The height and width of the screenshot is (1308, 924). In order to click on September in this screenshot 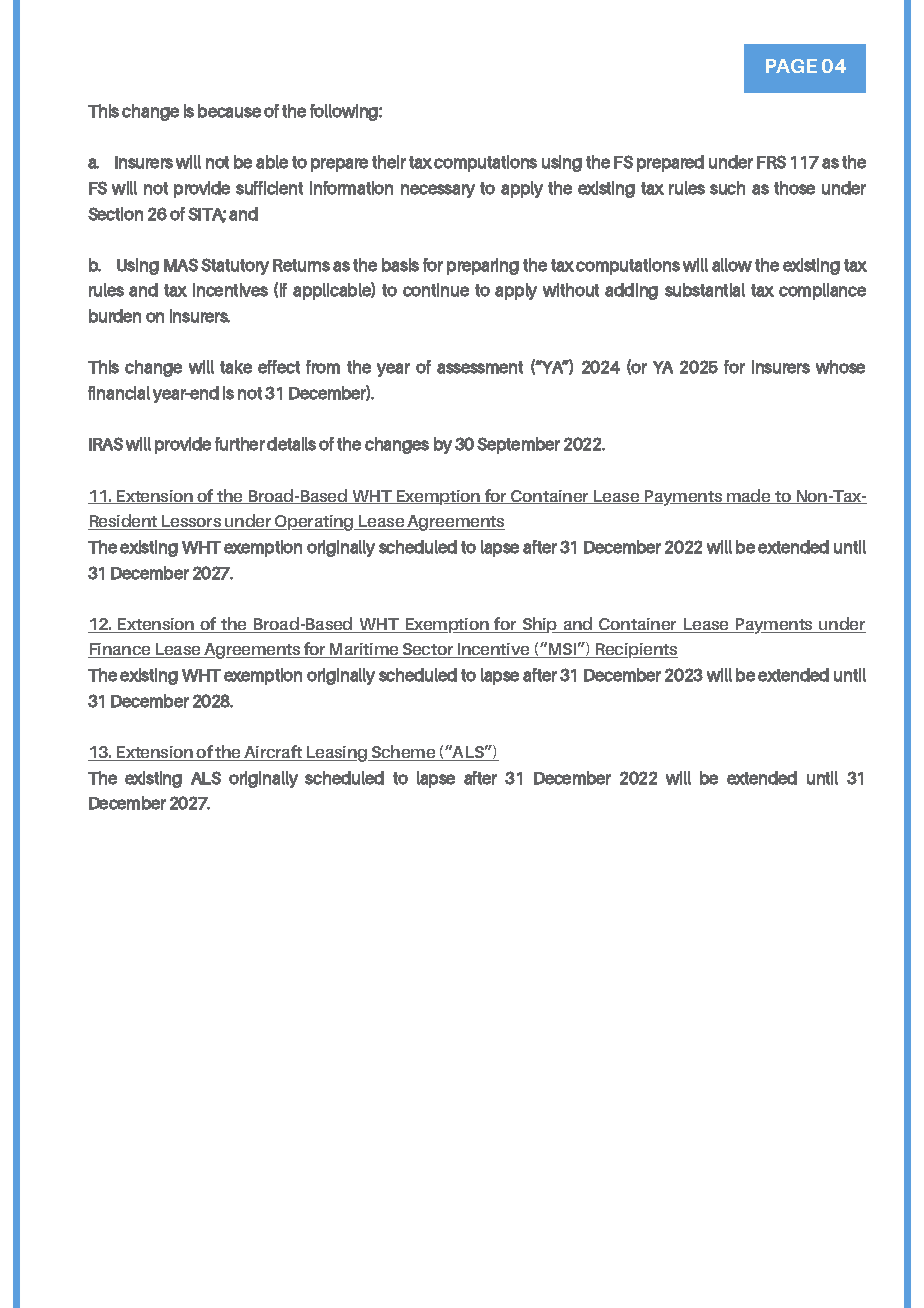, I will do `click(518, 445)`.
